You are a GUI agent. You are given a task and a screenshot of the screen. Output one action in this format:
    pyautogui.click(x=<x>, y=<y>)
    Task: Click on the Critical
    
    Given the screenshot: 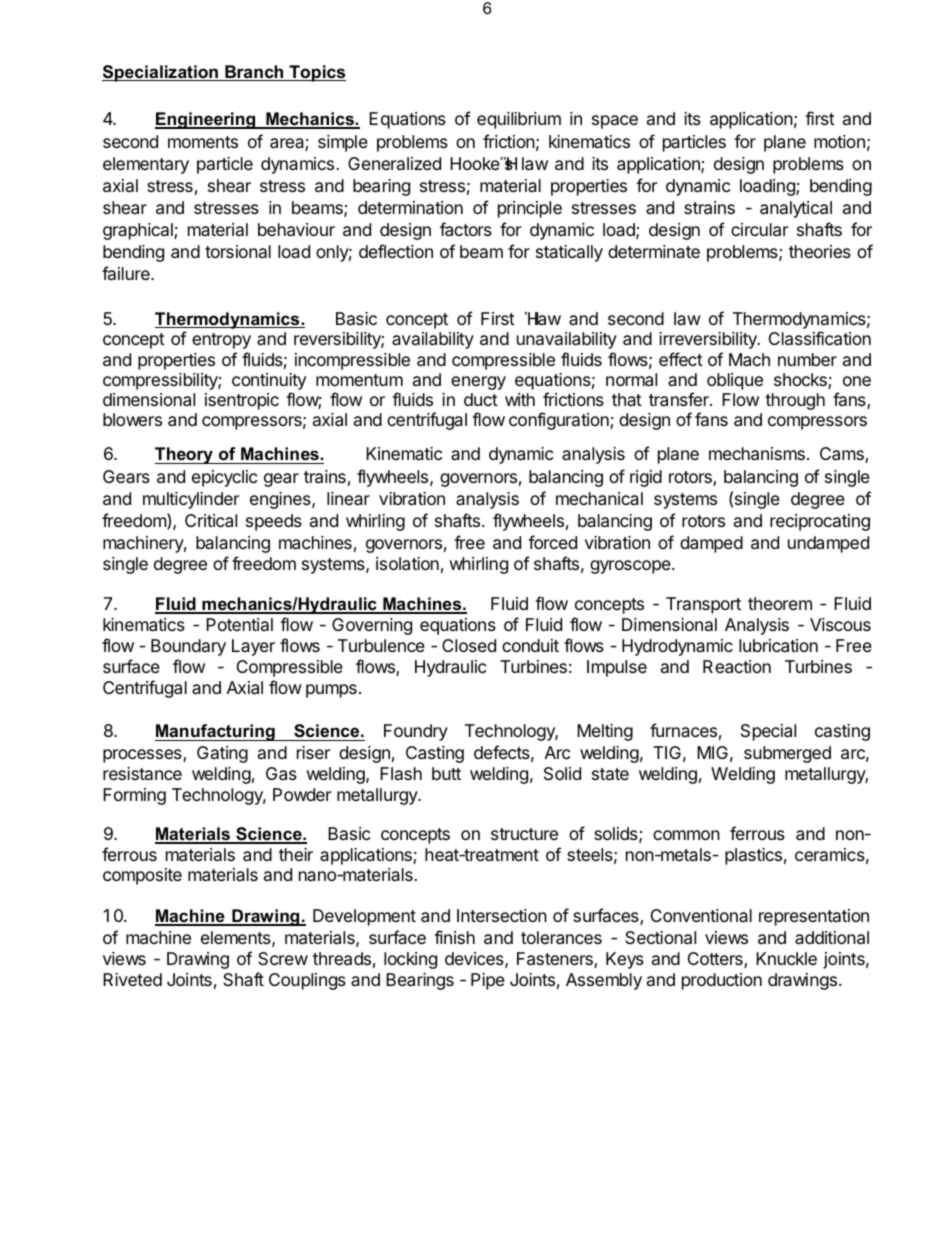 What is the action you would take?
    pyautogui.click(x=211, y=521)
